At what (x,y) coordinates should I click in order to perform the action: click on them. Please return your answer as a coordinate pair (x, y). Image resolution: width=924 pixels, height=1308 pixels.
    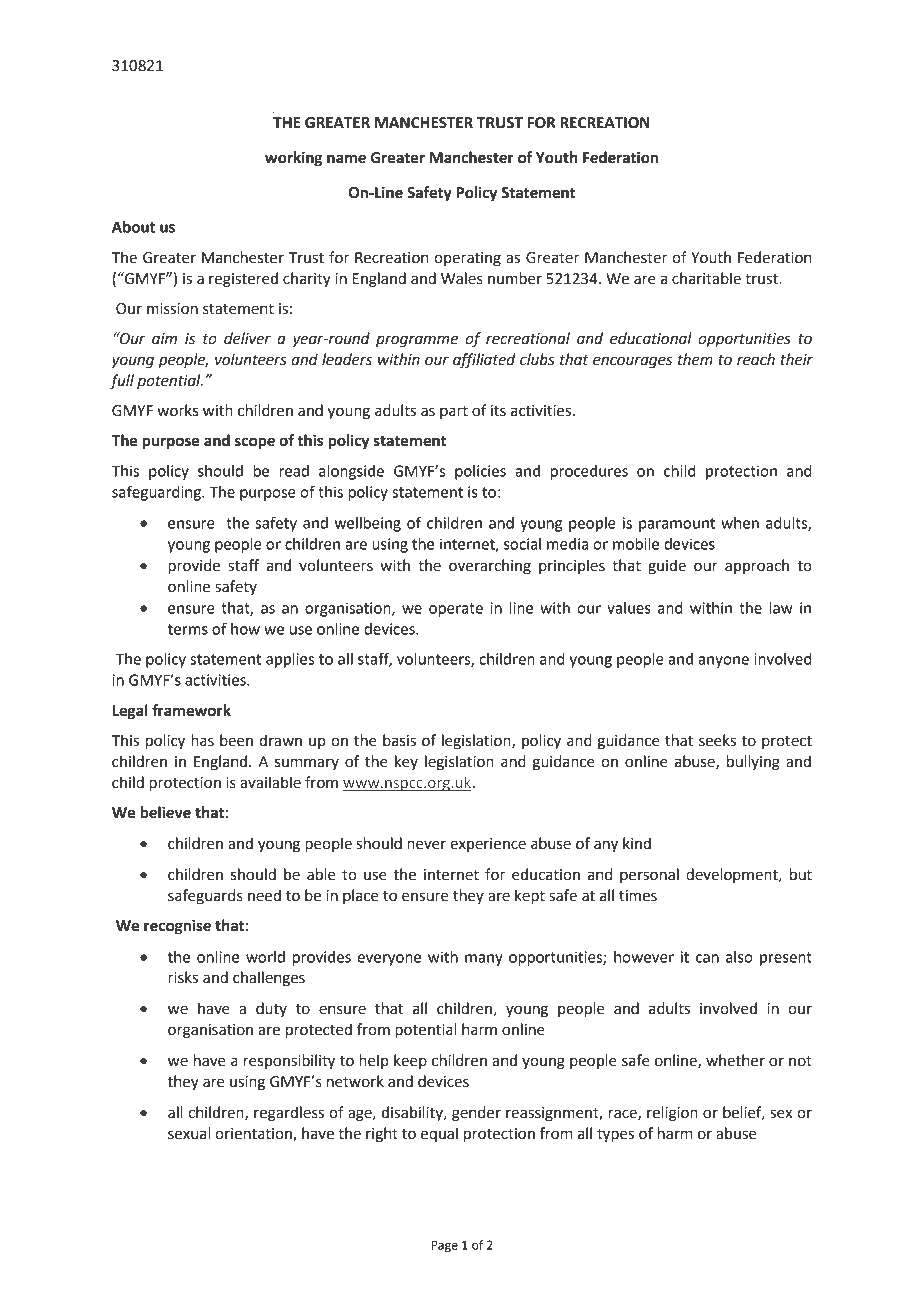
    Looking at the image, I should click on (695, 359).
